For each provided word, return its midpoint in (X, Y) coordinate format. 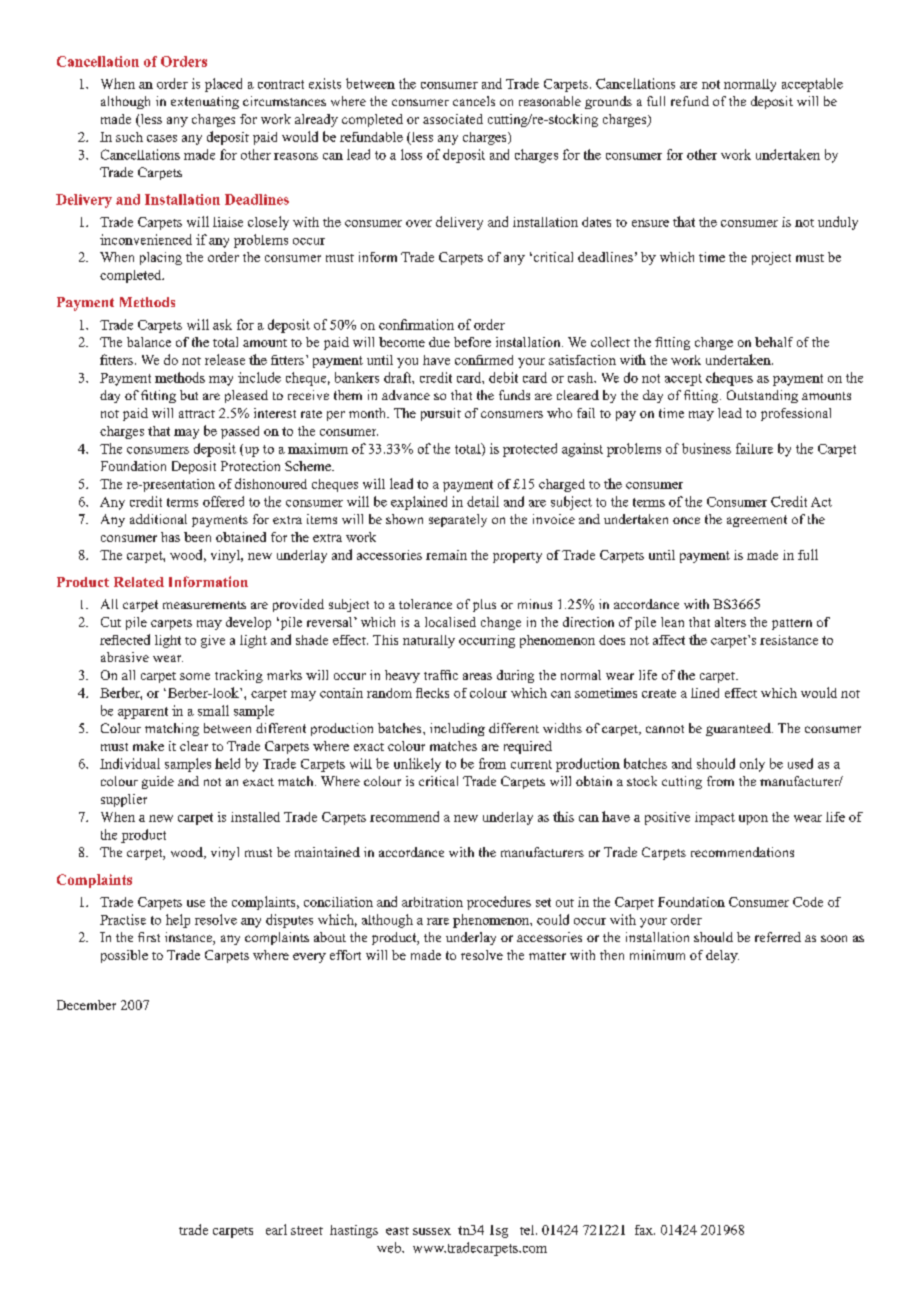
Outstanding (762, 396)
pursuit (441, 414)
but (189, 395)
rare (438, 921)
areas (477, 676)
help (178, 921)
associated (453, 119)
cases (162, 138)
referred (778, 937)
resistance (789, 640)
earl (276, 1229)
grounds (608, 102)
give (213, 641)
